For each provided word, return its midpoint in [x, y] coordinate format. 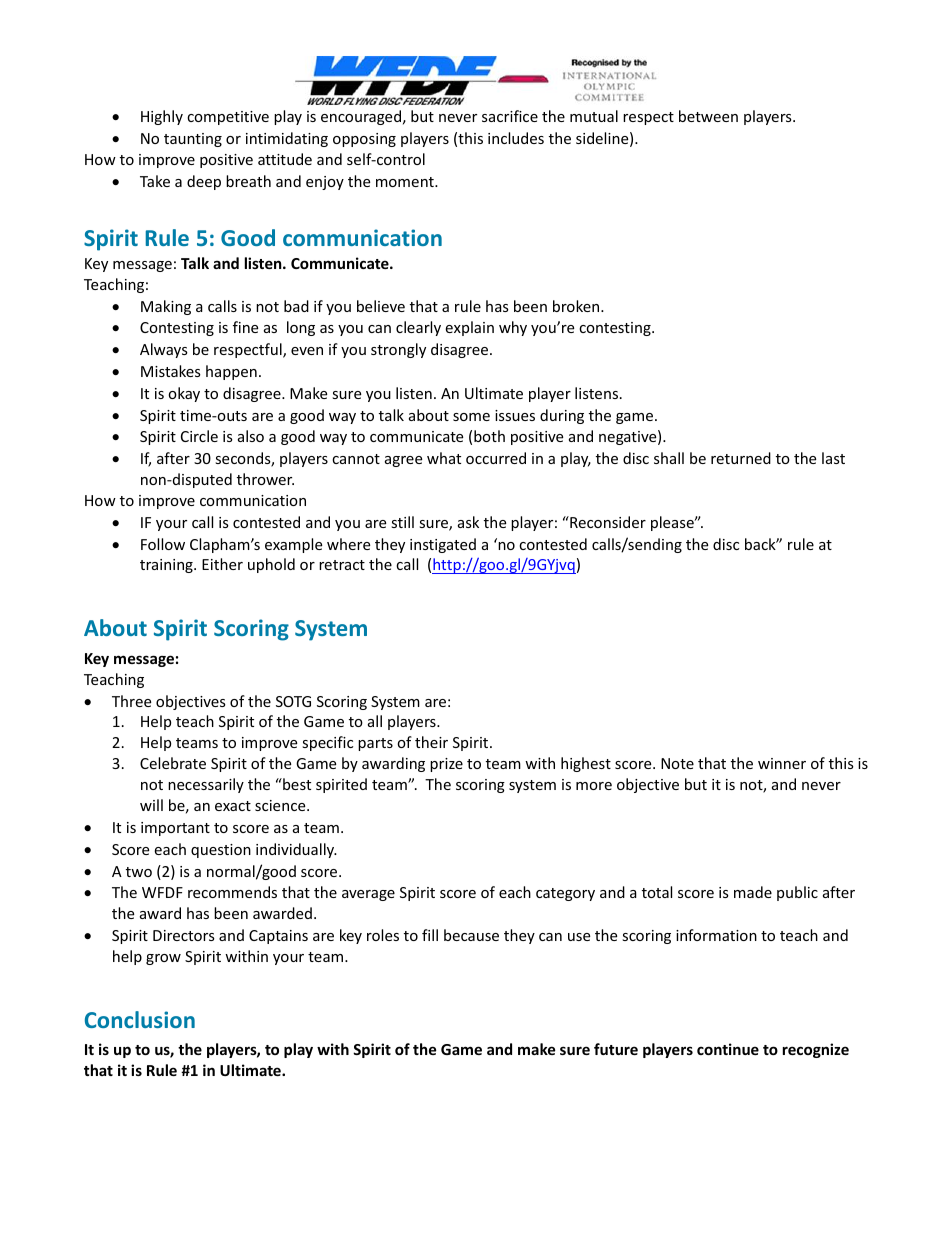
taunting [193, 140]
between [708, 116]
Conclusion [140, 1019]
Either [222, 564]
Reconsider [607, 522]
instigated [443, 545]
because [471, 935]
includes [516, 138]
